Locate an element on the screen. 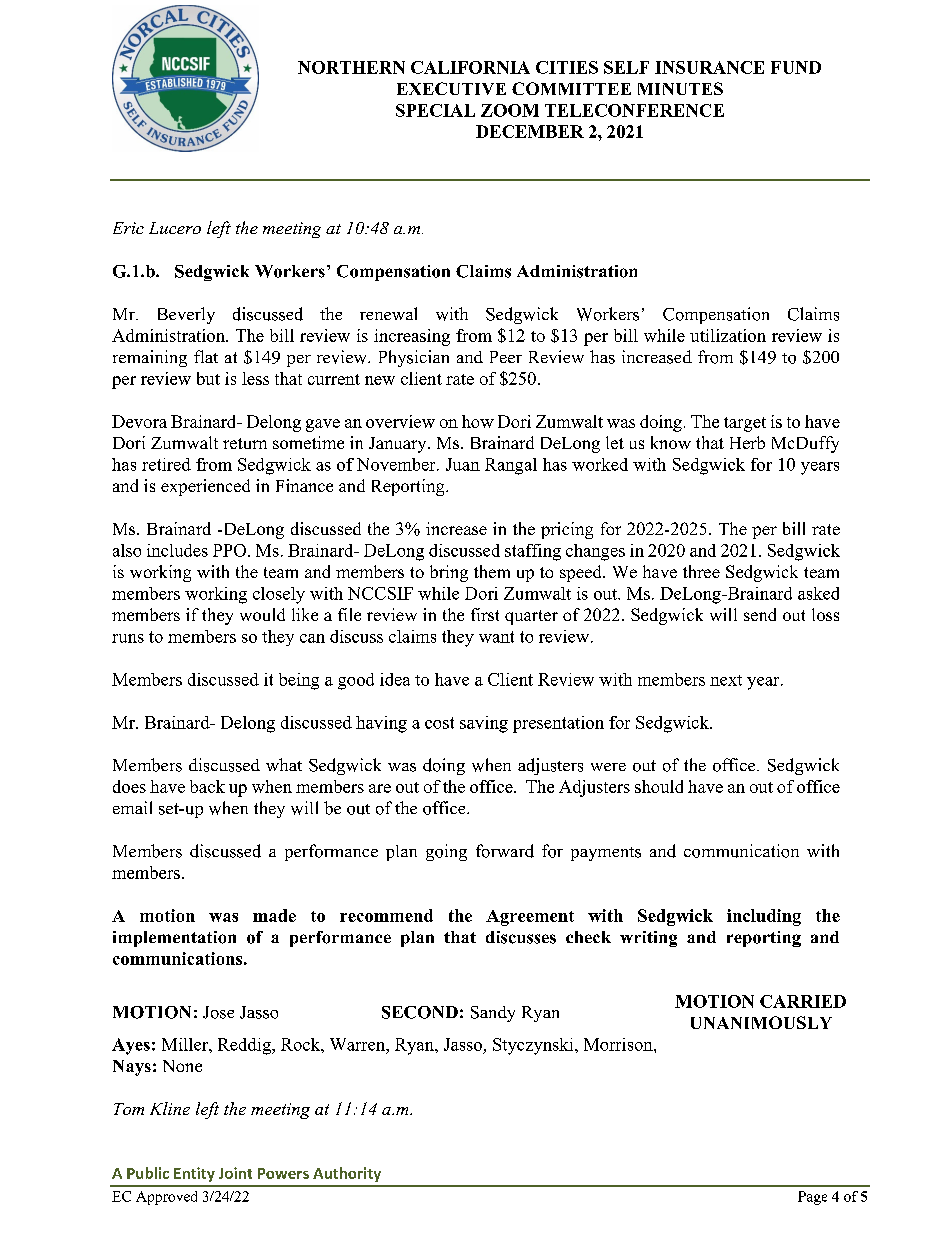 Image resolution: width=952 pixels, height=1233 pixels. INSURANCE is located at coordinates (709, 67).
